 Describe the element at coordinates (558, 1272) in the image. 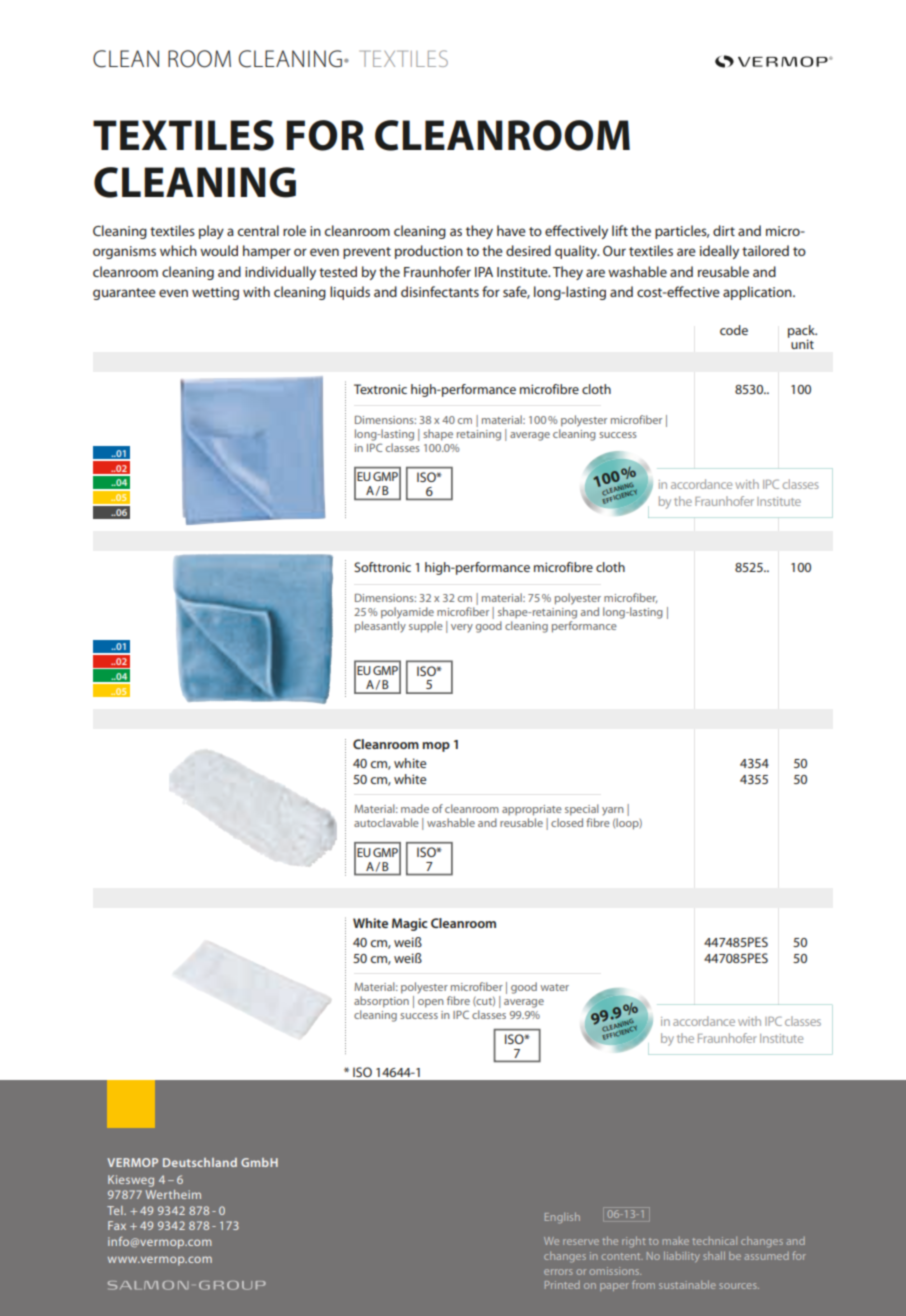

I see `errors` at that location.
